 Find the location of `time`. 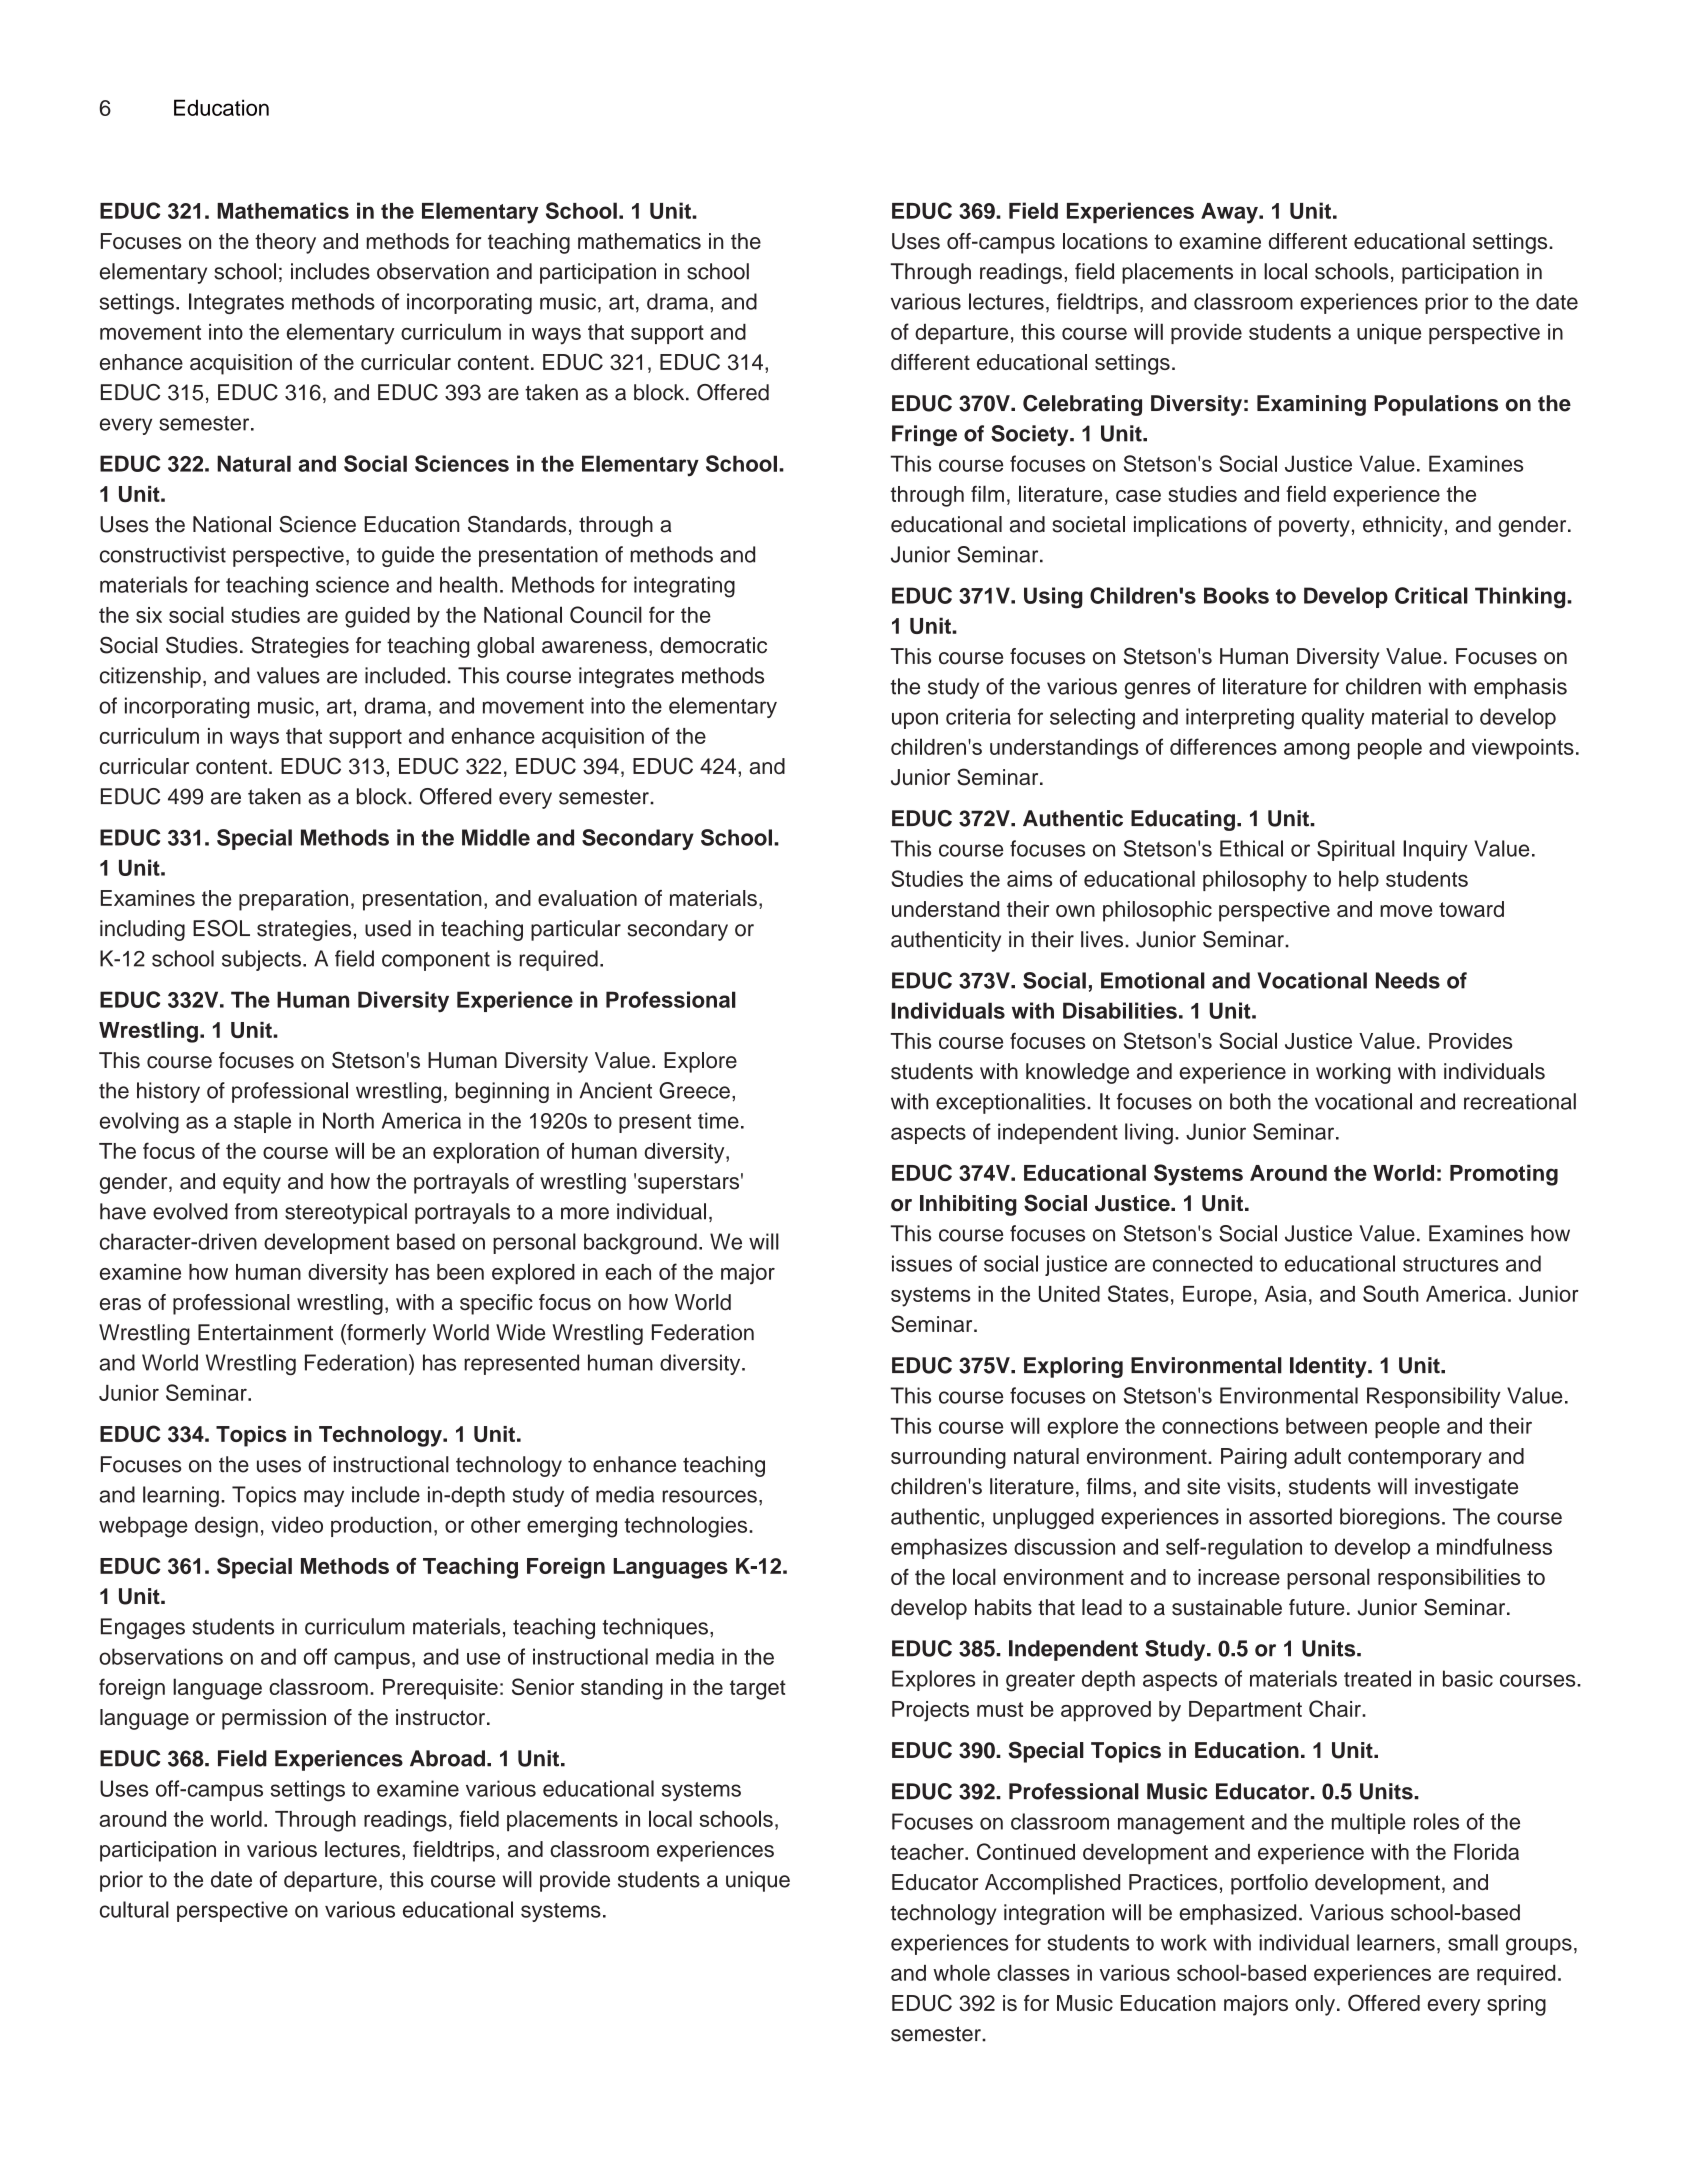

time is located at coordinates (718, 1120).
